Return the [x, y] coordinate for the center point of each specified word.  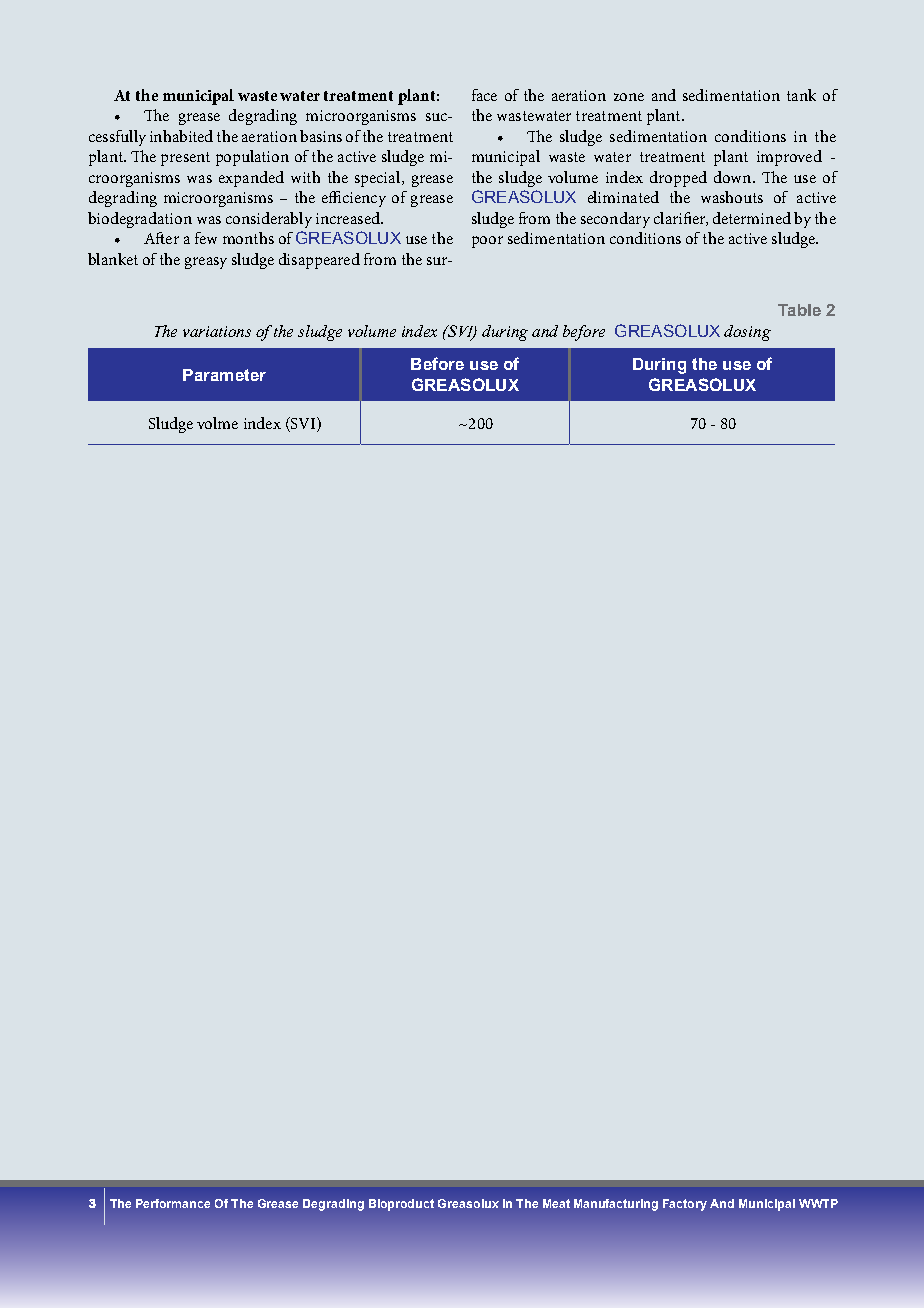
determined [752, 218]
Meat [556, 1203]
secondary [615, 220]
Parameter [224, 375]
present [185, 159]
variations [217, 331]
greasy [206, 263]
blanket [113, 259]
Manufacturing [616, 1205]
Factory [685, 1205]
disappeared [319, 261]
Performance [173, 1203]
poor [487, 242]
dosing [747, 333]
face [484, 95]
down [734, 177]
